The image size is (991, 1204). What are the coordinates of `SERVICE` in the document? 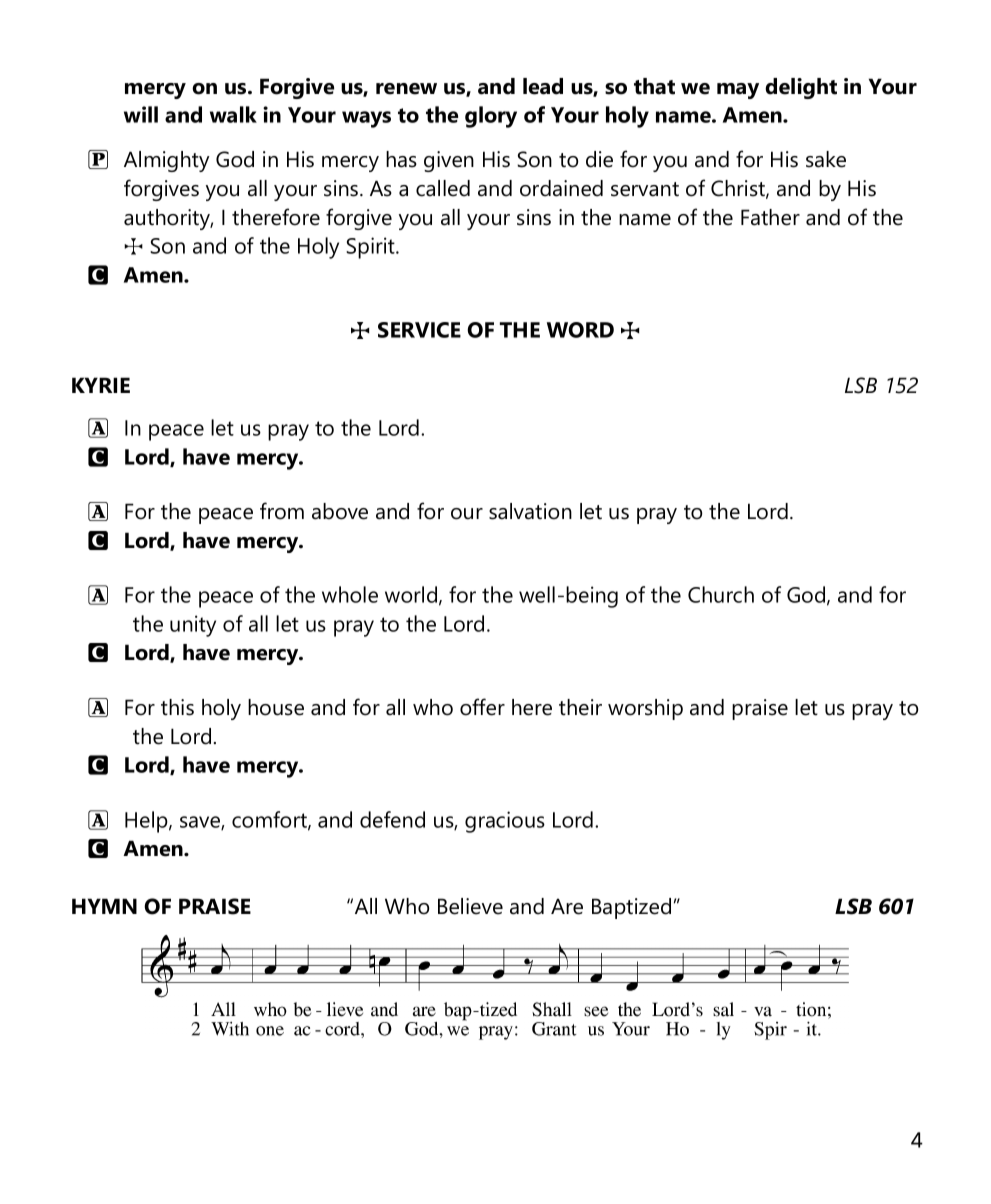 It's located at (419, 330).
